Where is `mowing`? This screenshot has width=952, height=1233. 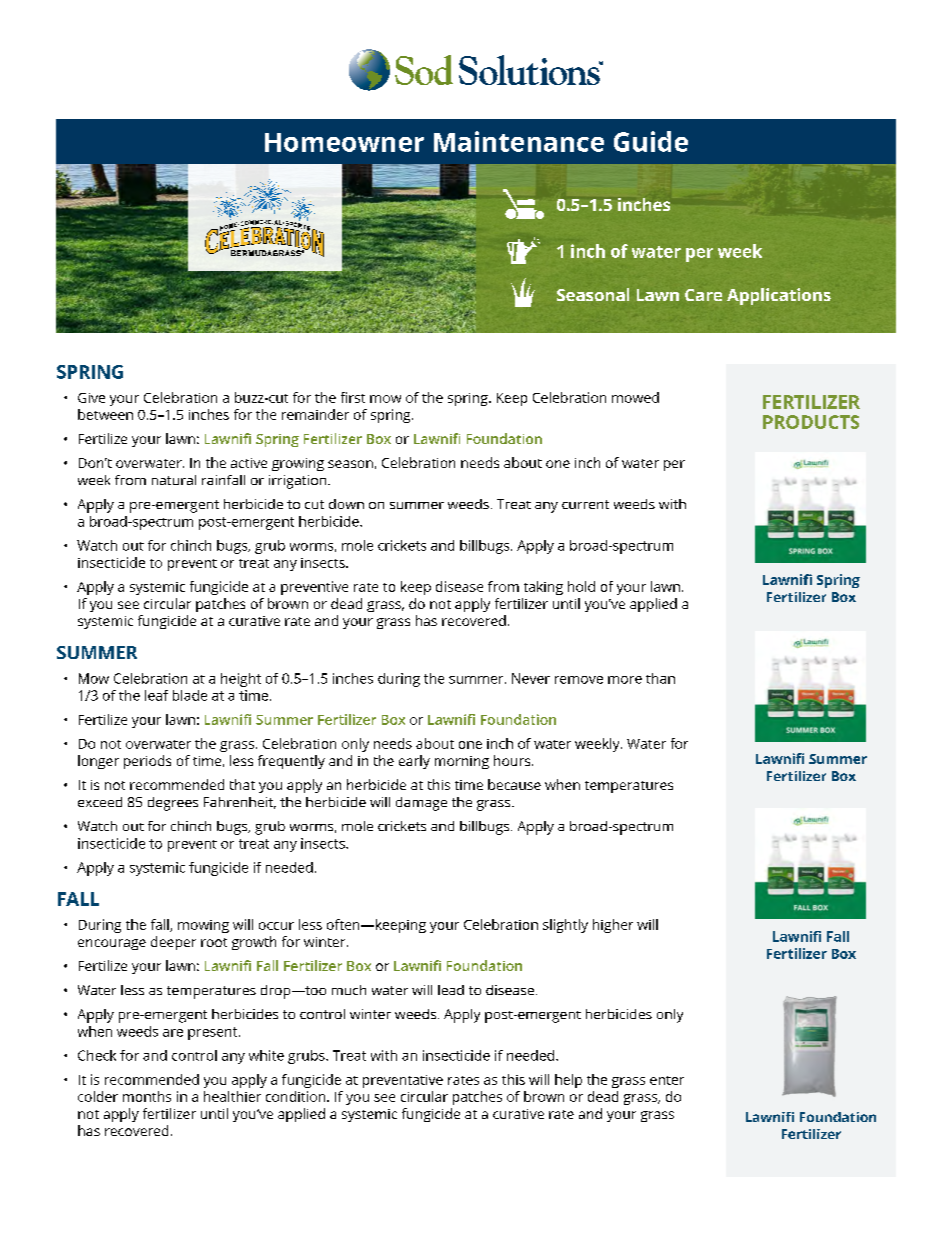
mowing is located at coordinates (203, 926).
